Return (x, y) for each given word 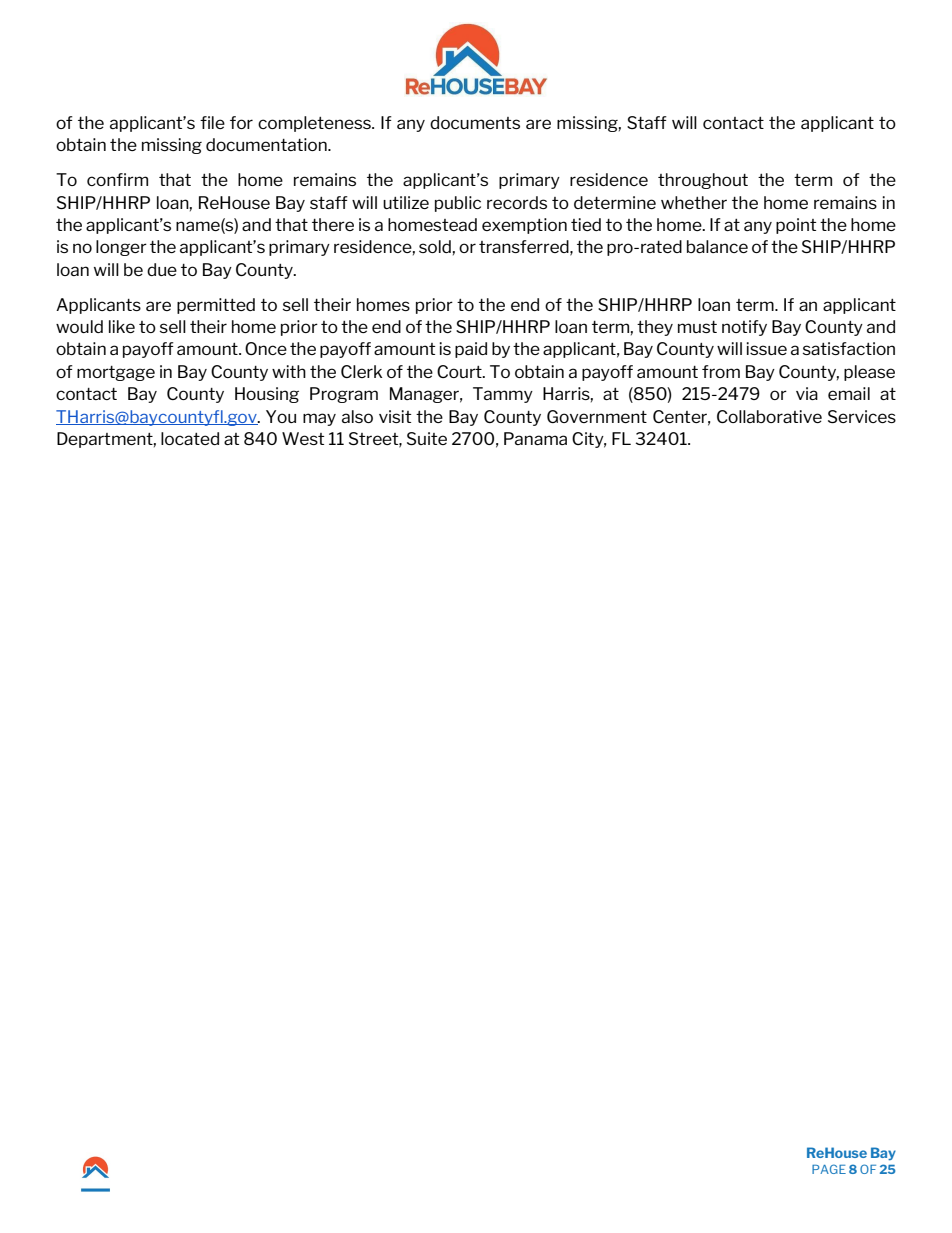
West (303, 438)
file (212, 122)
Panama (535, 438)
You (281, 416)
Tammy (503, 395)
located (190, 438)
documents (475, 122)
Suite (427, 438)
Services (862, 416)
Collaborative (769, 416)
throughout (703, 181)
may (319, 419)
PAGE (829, 1169)
